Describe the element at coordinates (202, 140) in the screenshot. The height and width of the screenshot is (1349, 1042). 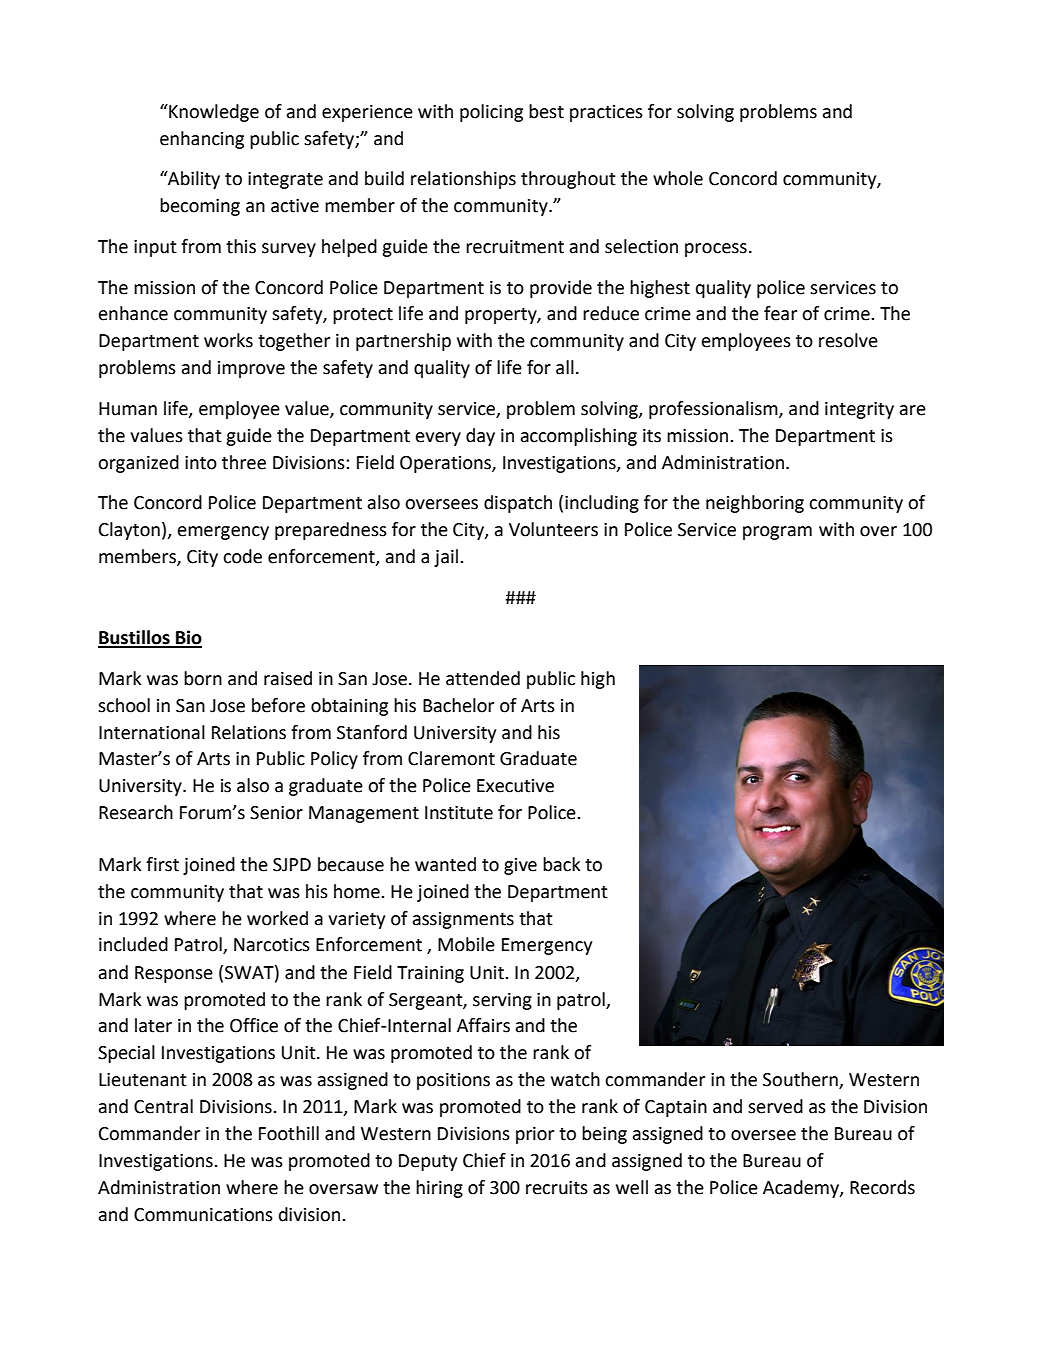
I see `enhancing` at that location.
